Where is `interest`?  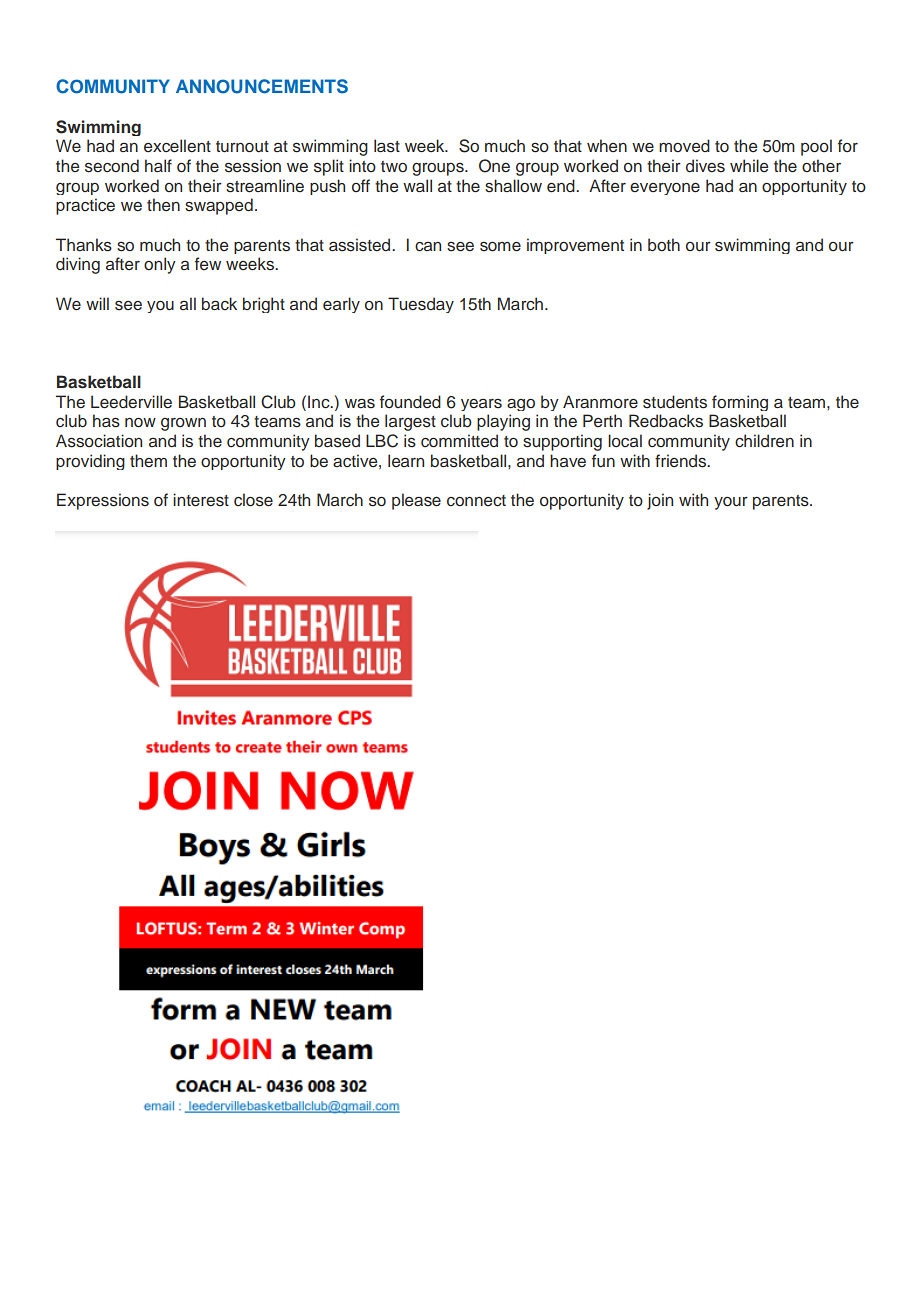 interest is located at coordinates (201, 500).
